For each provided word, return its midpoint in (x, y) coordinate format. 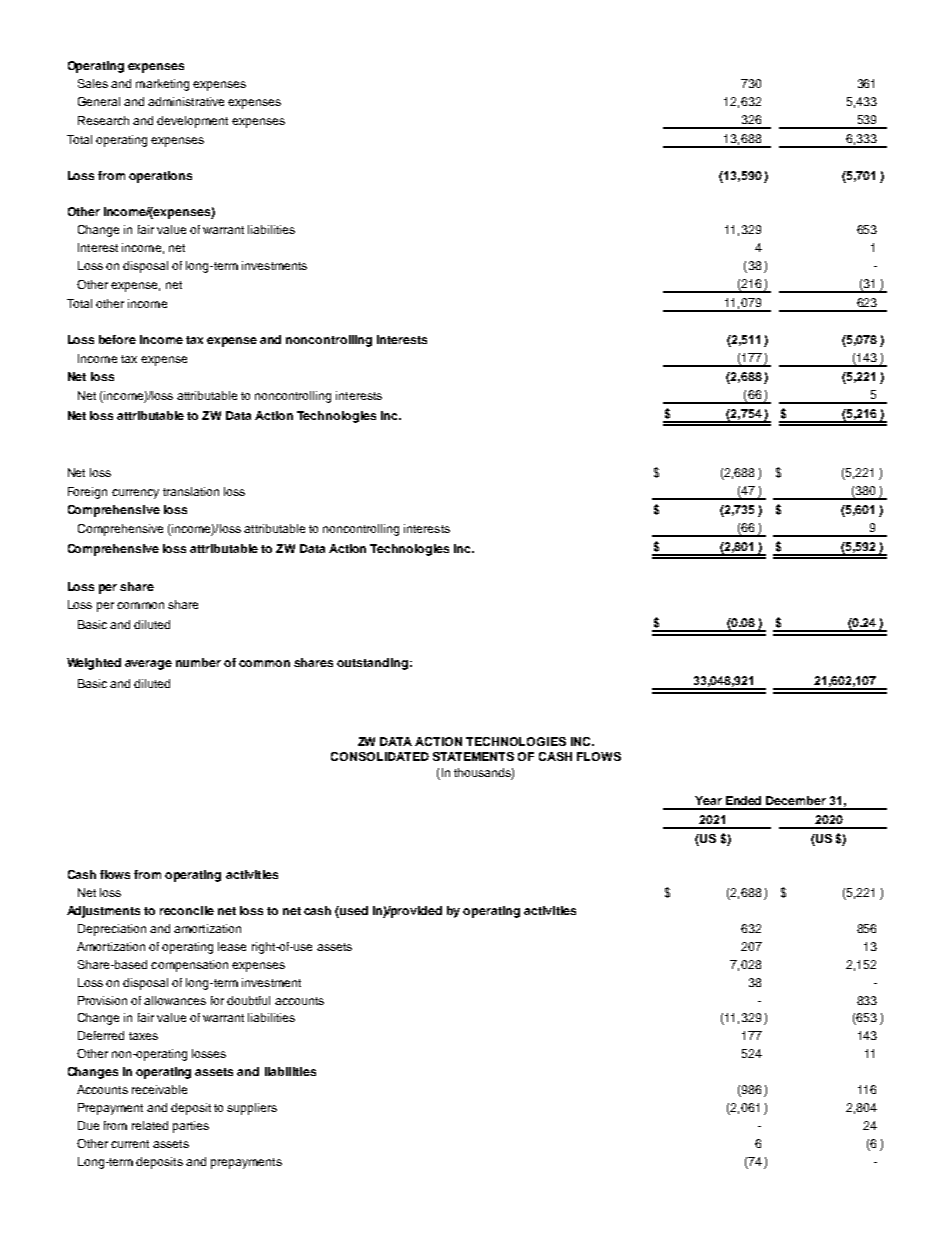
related (150, 1125)
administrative (186, 101)
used (354, 910)
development (192, 122)
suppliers (252, 1109)
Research (103, 120)
